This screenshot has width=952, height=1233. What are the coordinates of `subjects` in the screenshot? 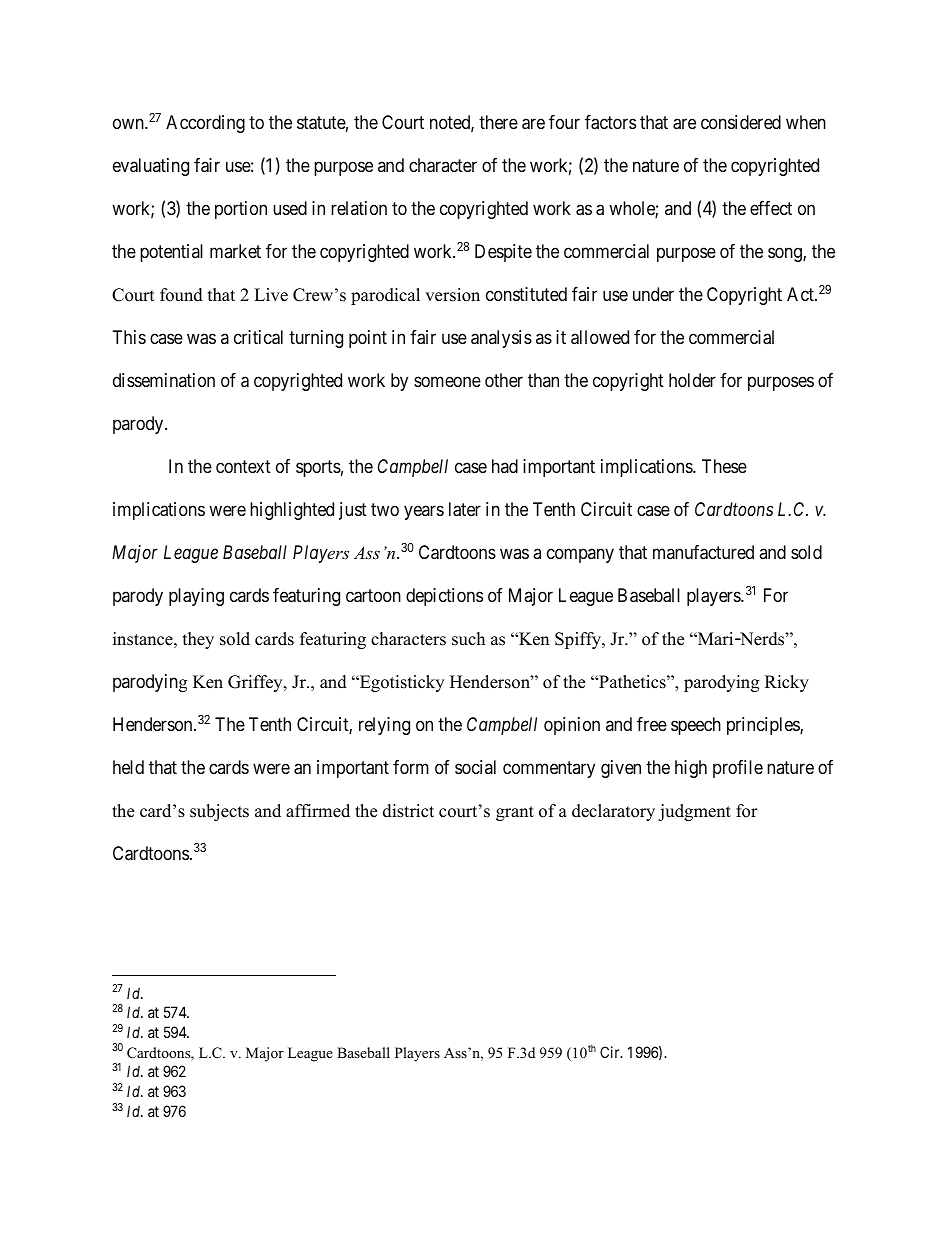 It's located at (219, 812).
